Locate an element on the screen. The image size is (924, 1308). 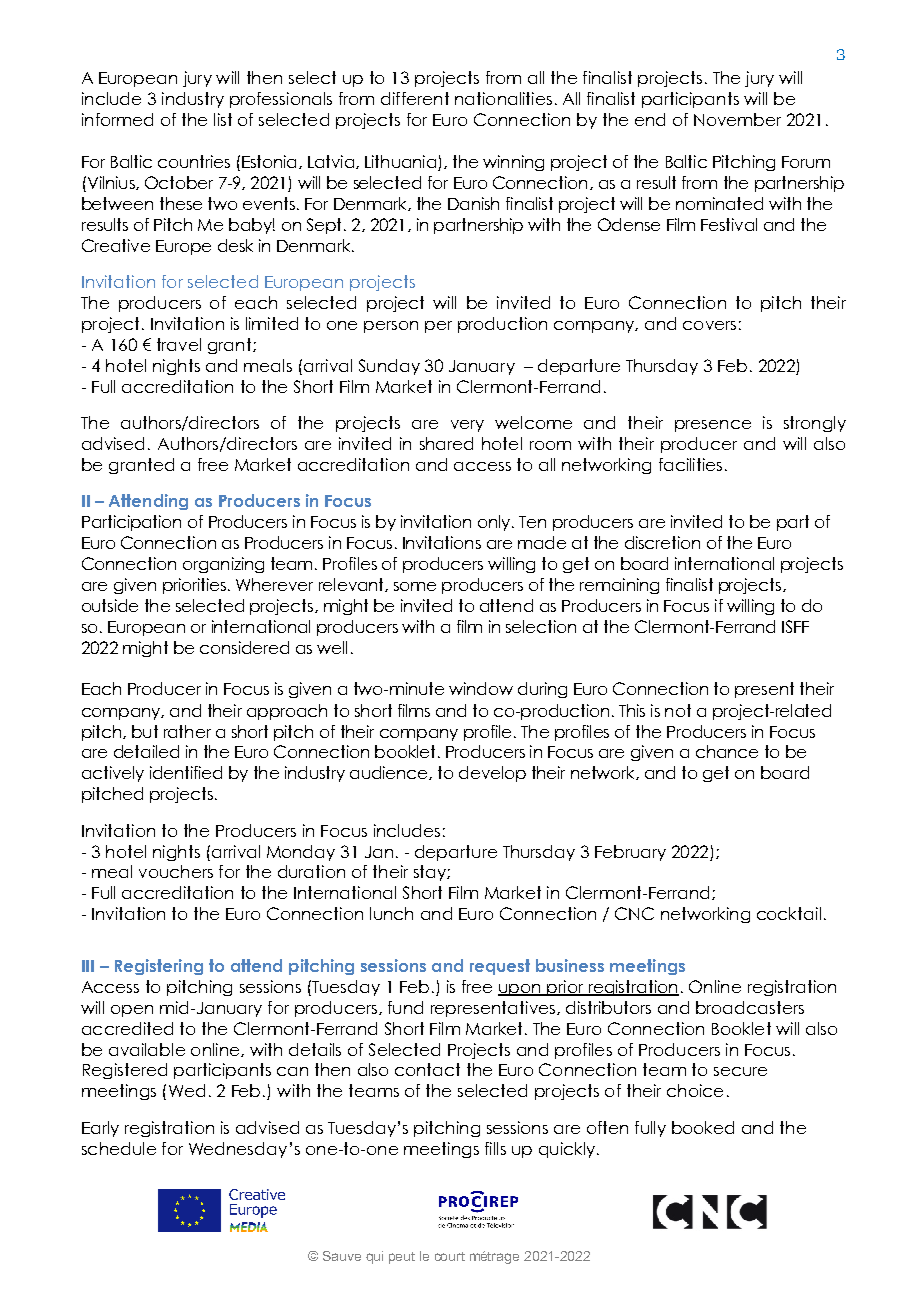
schedule is located at coordinates (119, 1148).
